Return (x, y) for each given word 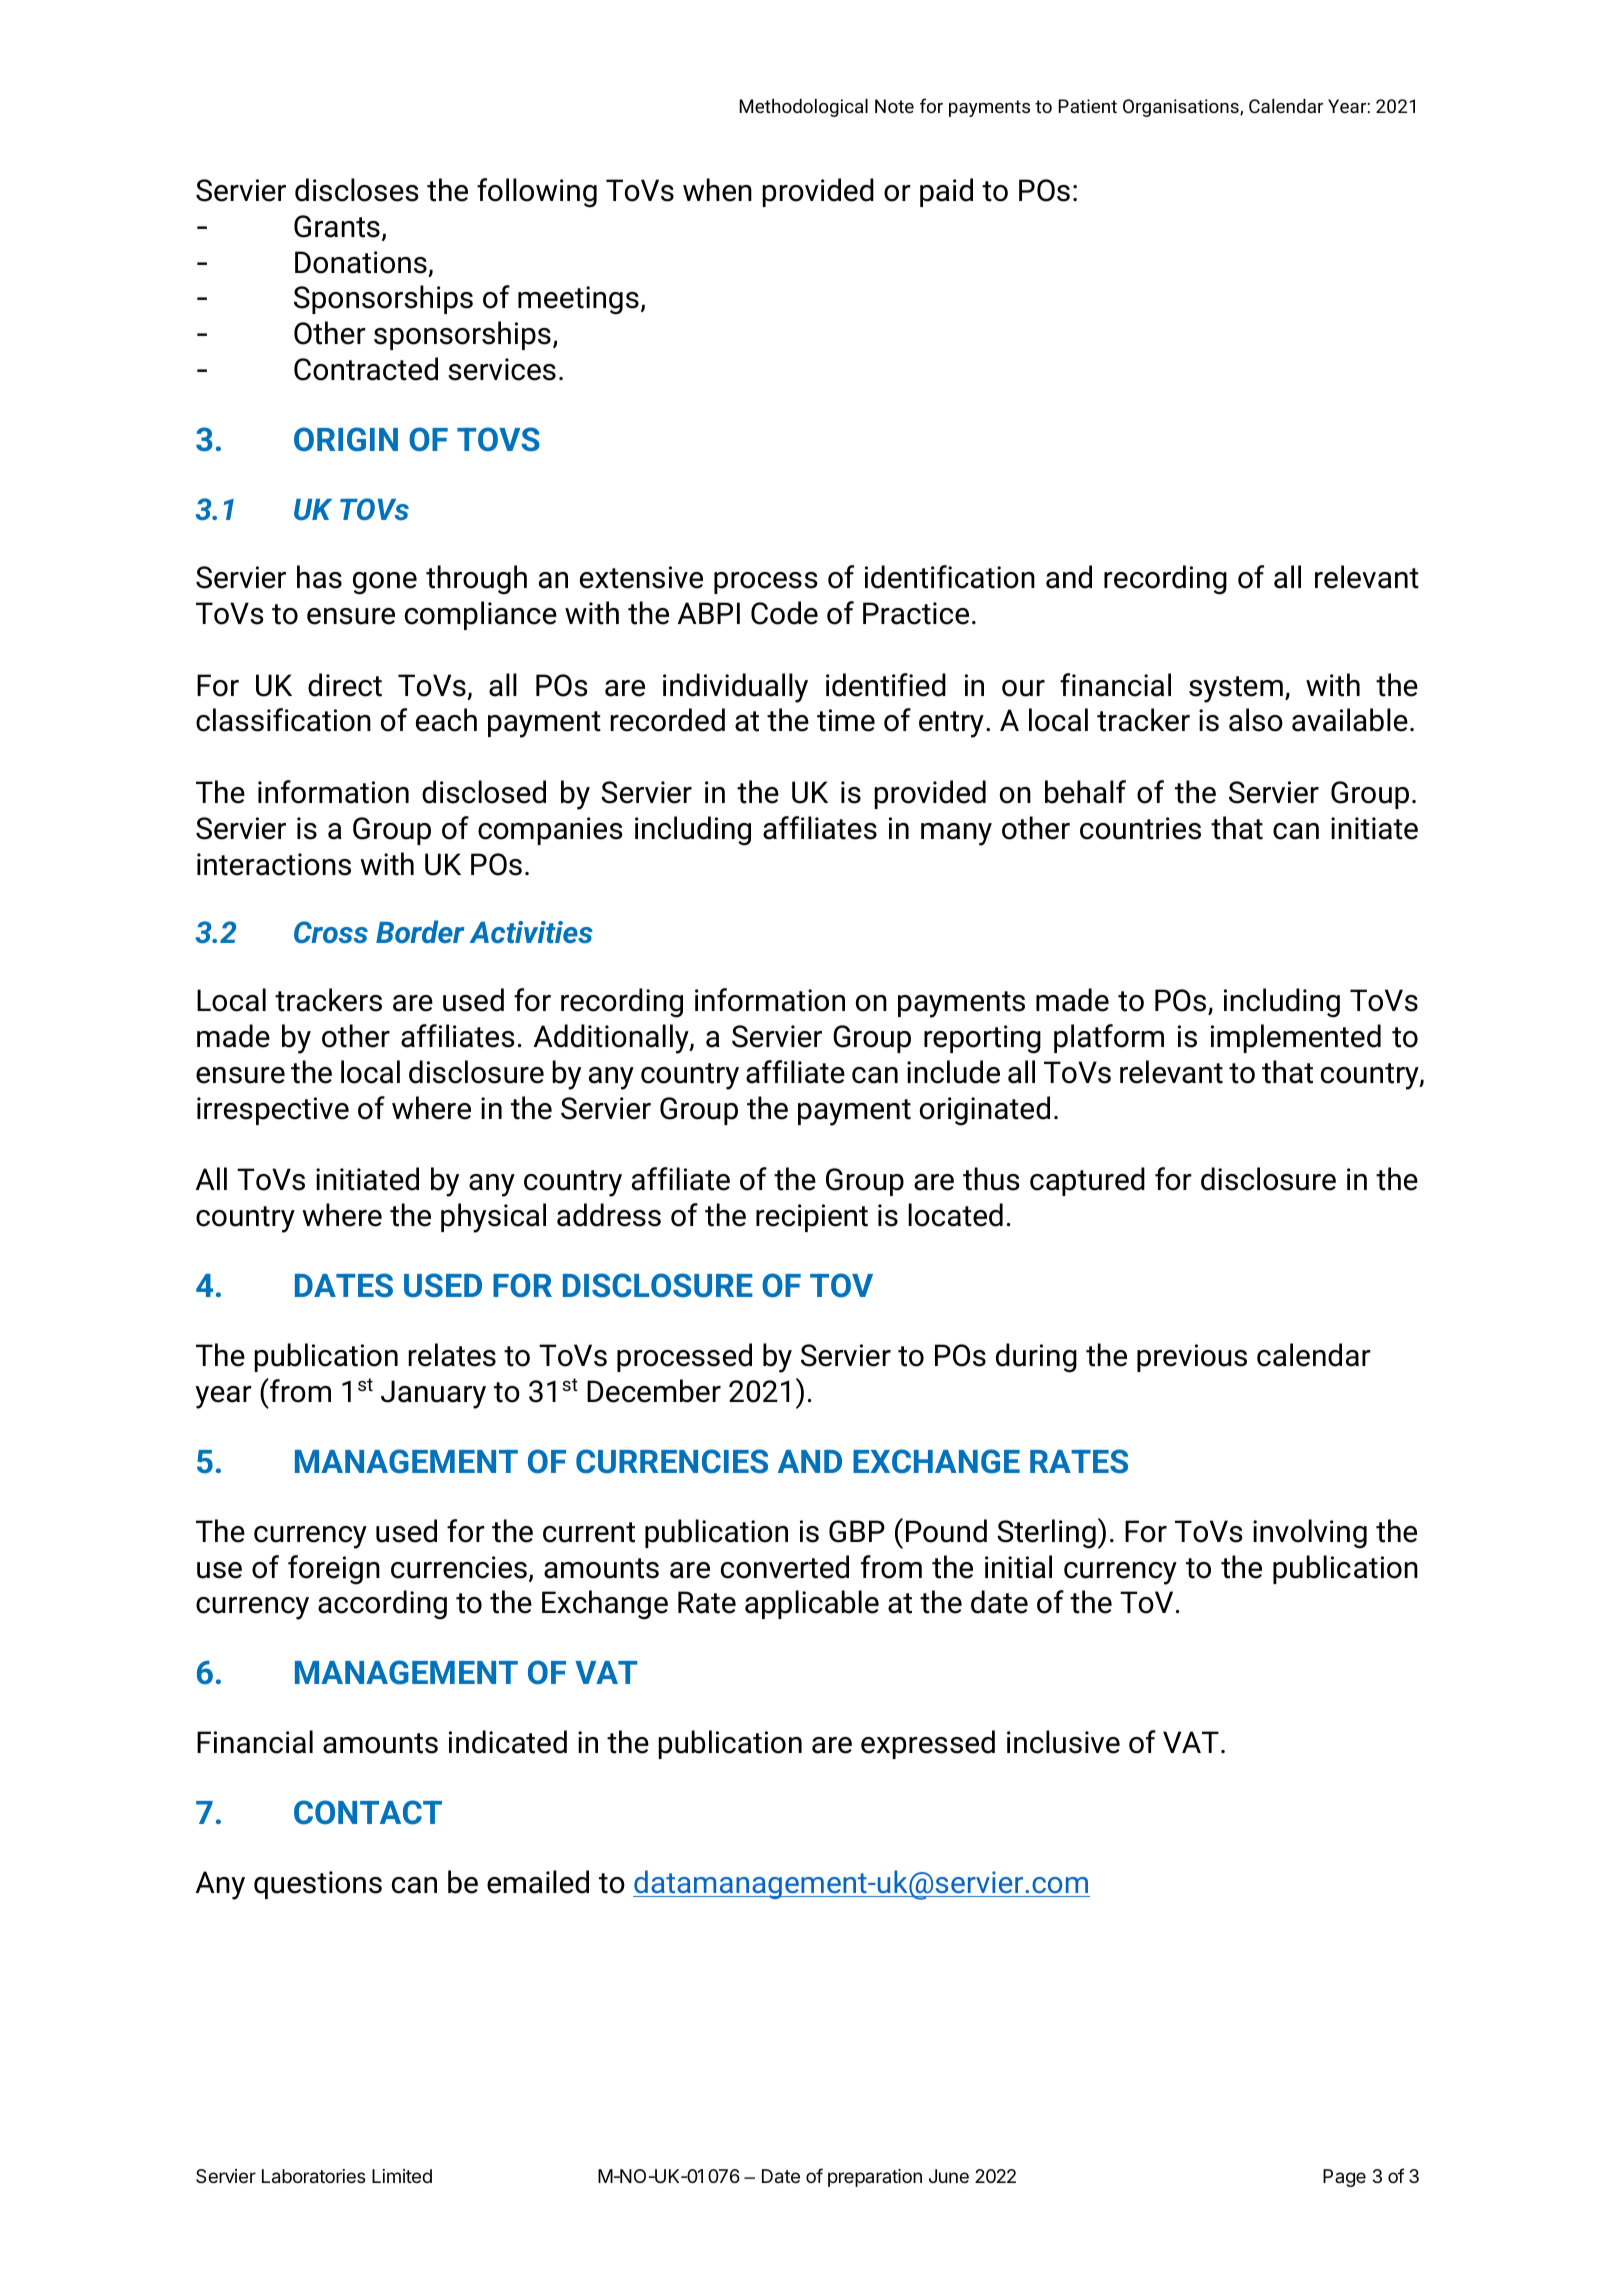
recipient (812, 1218)
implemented (1296, 1038)
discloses (357, 190)
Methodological (803, 108)
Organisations (1182, 108)
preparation (875, 2178)
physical (493, 1218)
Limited (402, 2176)
